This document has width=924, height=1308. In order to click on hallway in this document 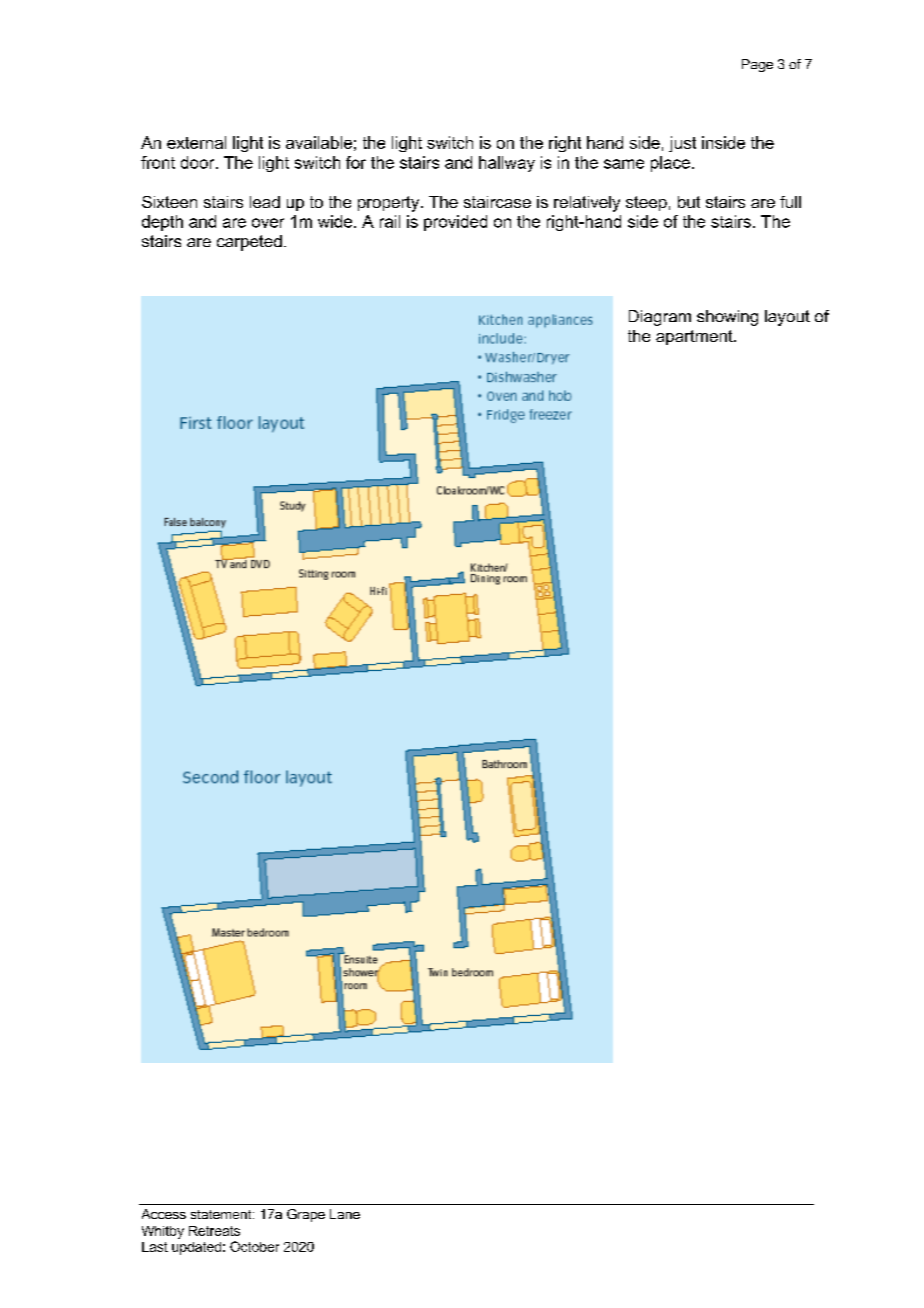, I will do `click(507, 164)`.
